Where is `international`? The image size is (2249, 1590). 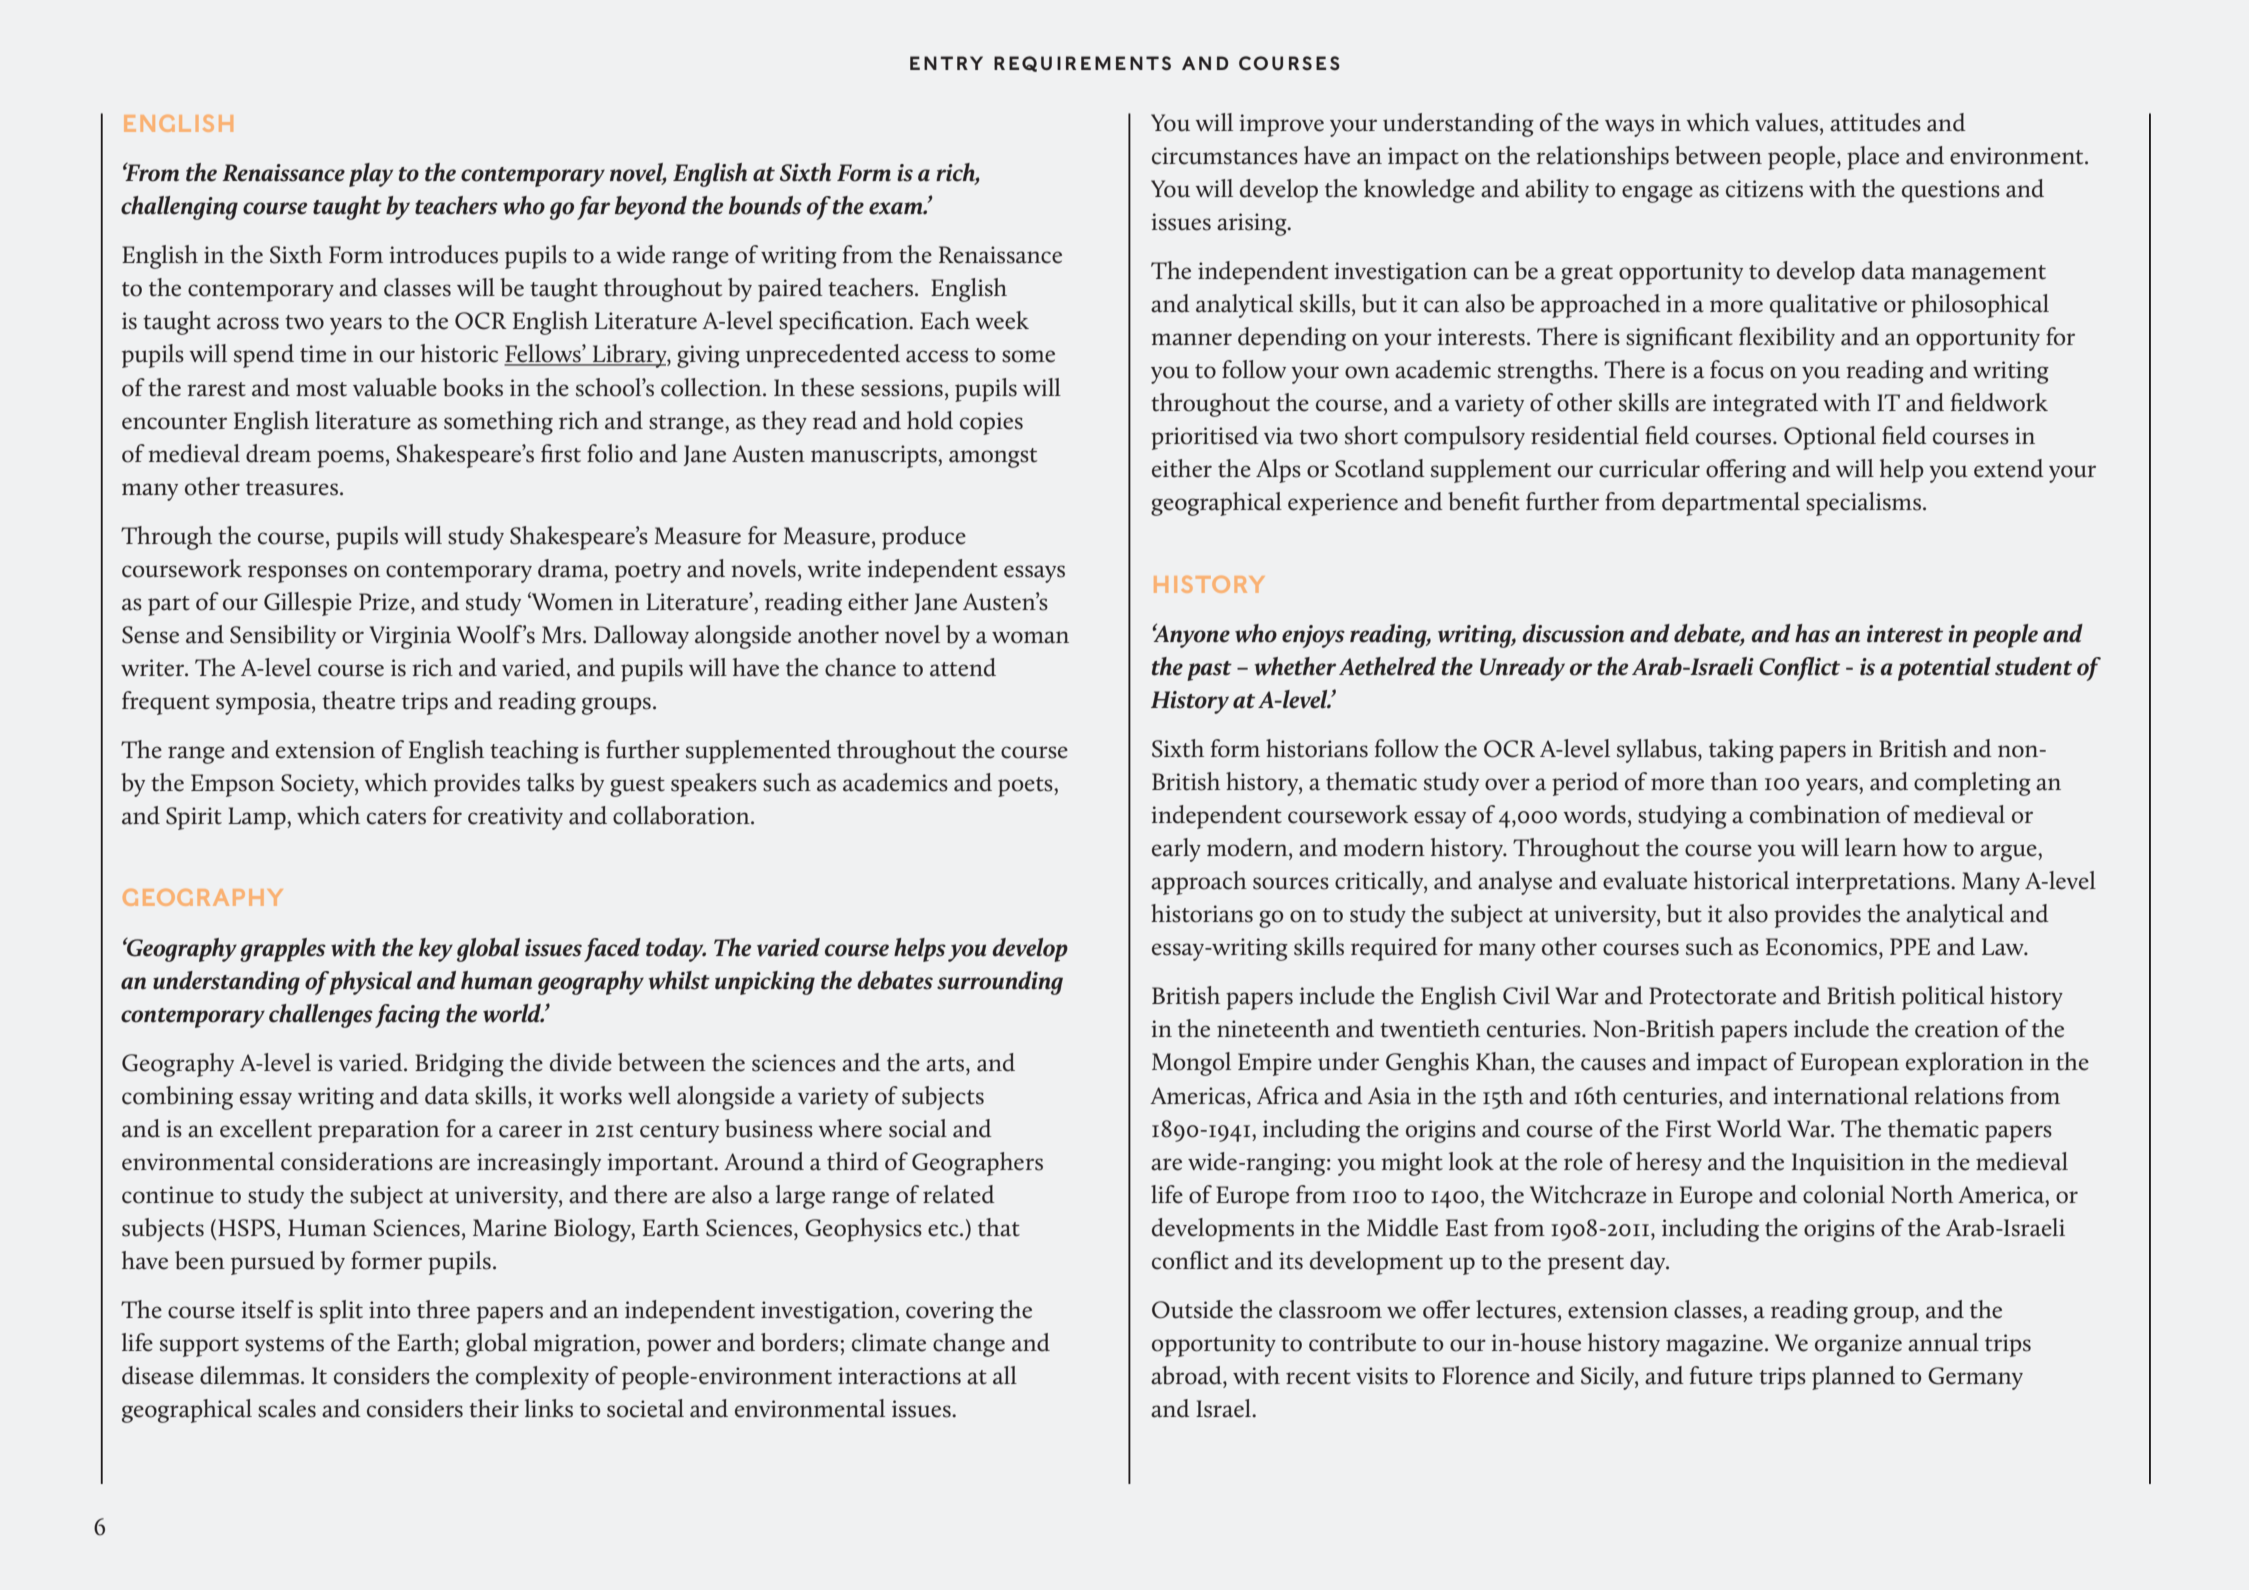
international is located at coordinates (1840, 1095).
